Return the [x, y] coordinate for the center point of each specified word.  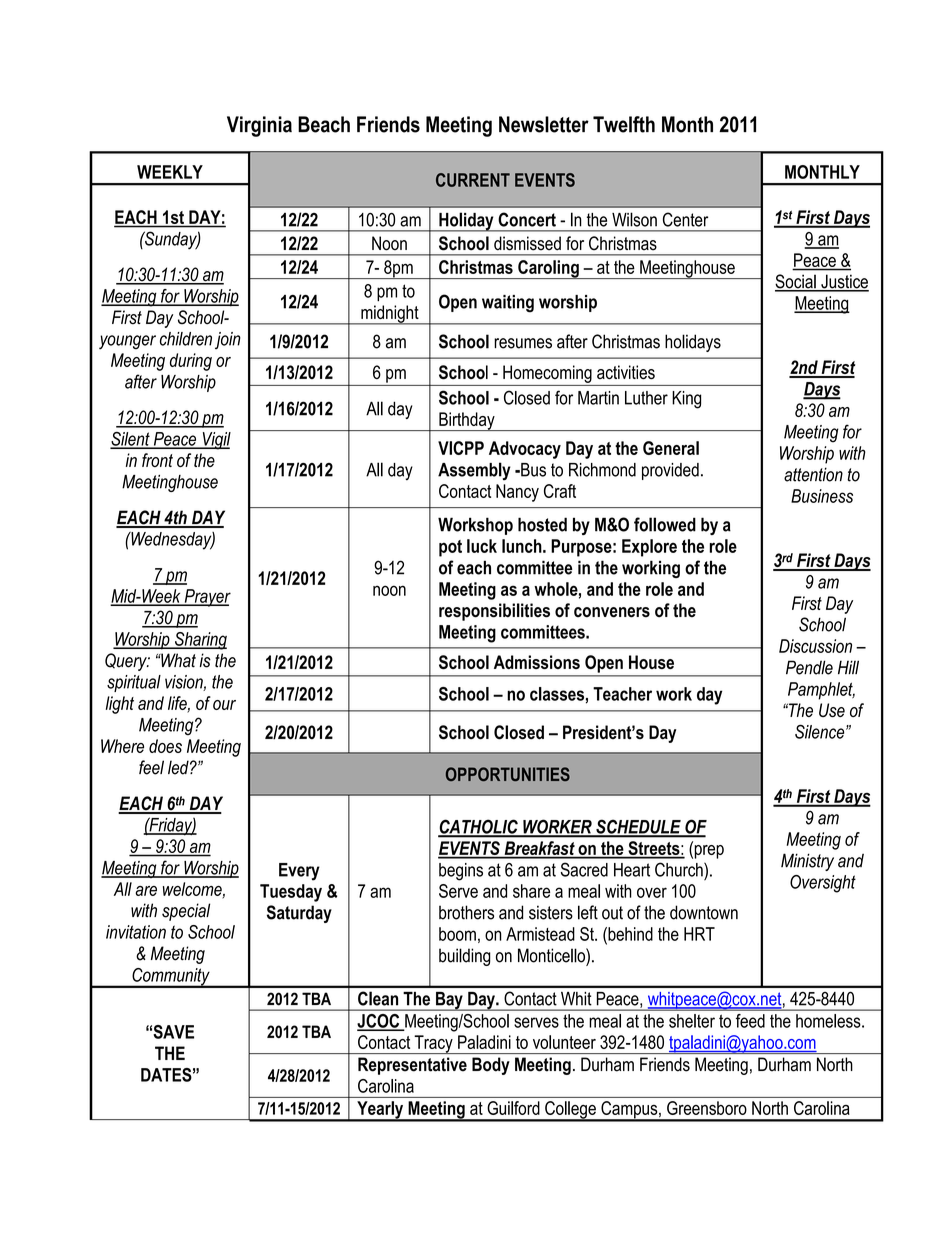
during [191, 362]
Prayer [206, 598]
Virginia [259, 126]
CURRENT [473, 180]
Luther [646, 398]
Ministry [807, 862]
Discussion [815, 646]
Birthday [467, 421]
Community [171, 978]
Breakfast [539, 849]
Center [685, 219]
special [186, 912]
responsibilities [494, 612]
